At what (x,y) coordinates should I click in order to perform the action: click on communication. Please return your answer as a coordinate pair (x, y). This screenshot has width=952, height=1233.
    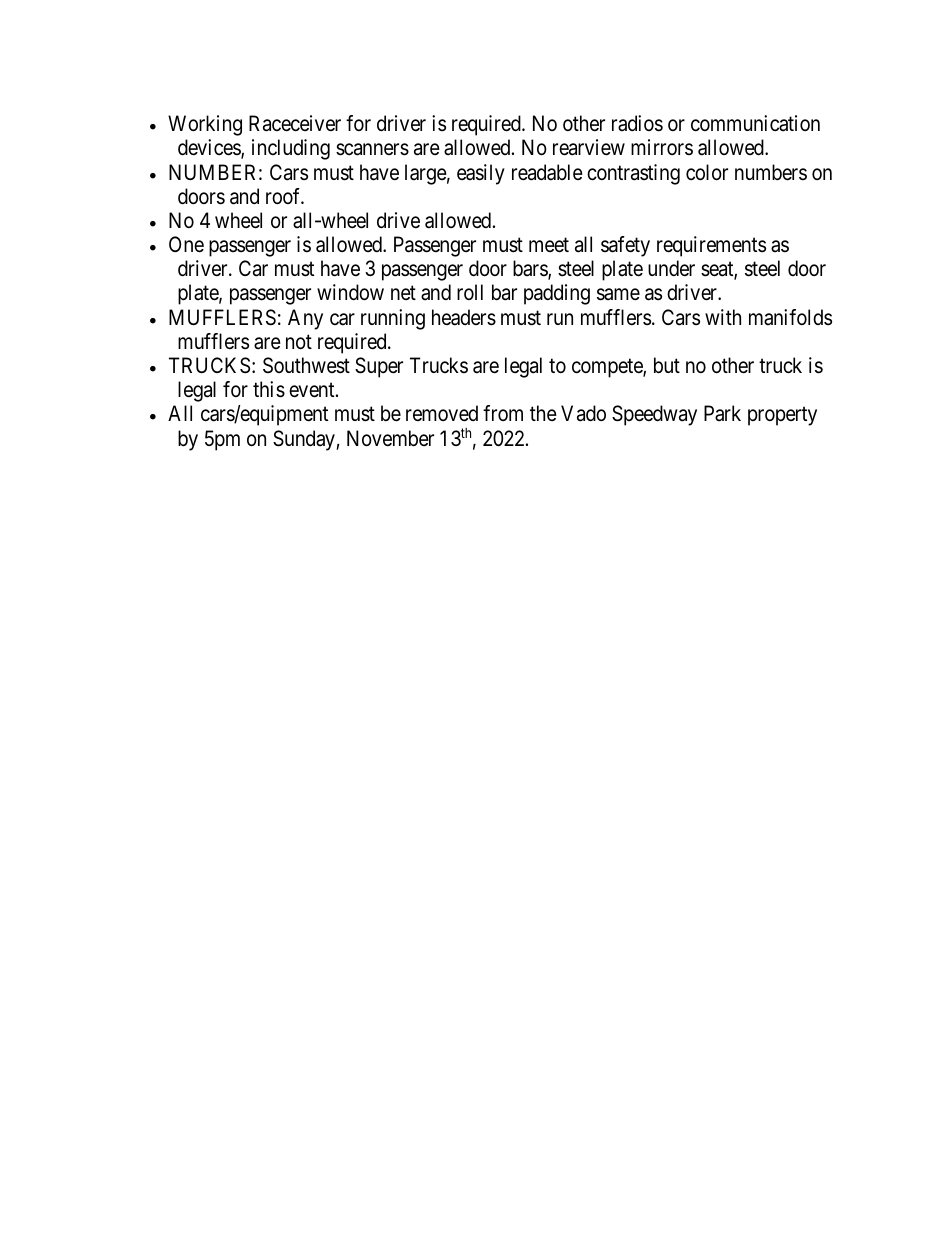
    Looking at the image, I should click on (755, 123).
